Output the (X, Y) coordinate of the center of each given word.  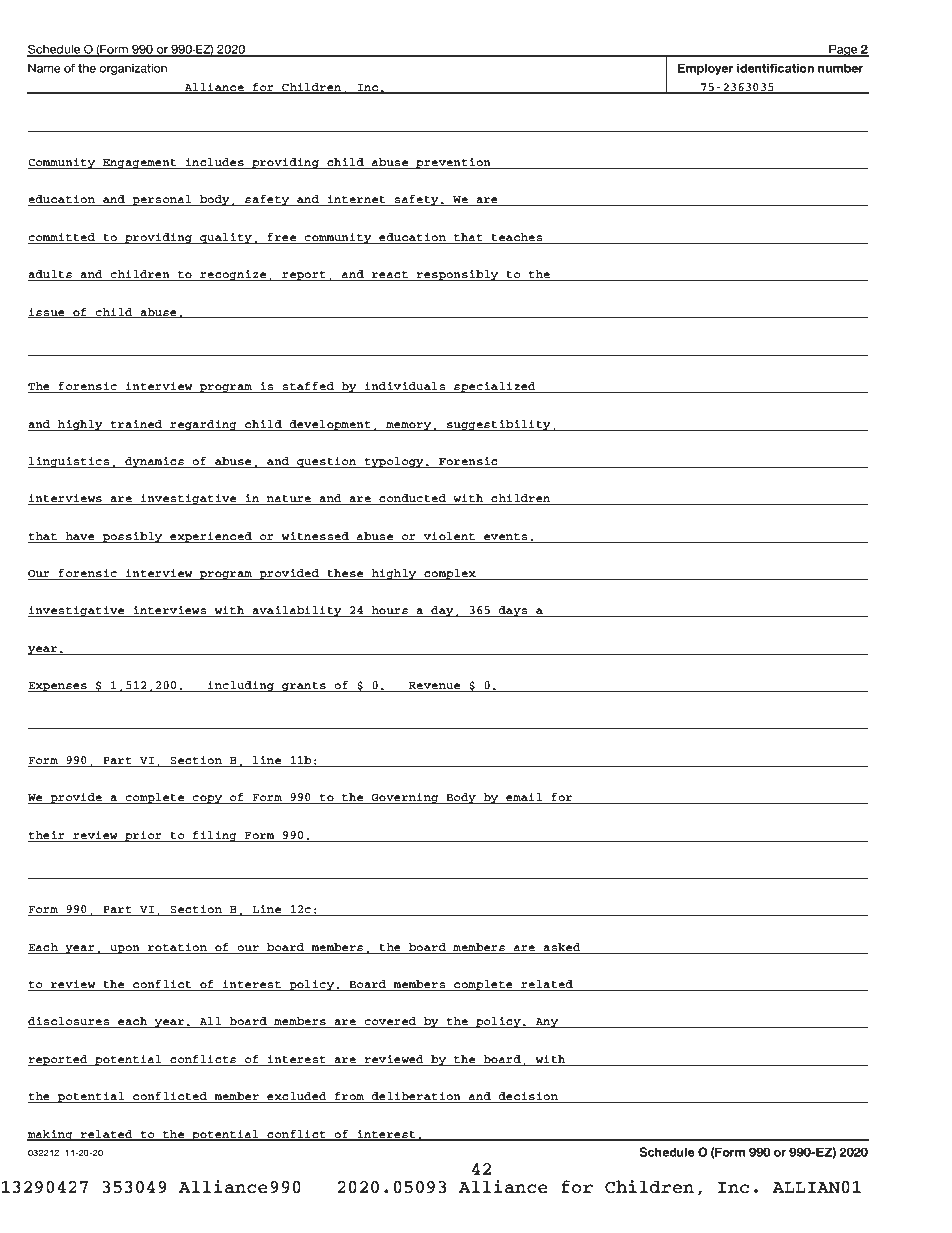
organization (133, 69)
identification (775, 68)
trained (136, 424)
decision (528, 1097)
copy (207, 799)
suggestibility (499, 425)
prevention (453, 163)
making (51, 1135)
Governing (405, 798)
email (524, 798)
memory (409, 426)
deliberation (416, 1097)
